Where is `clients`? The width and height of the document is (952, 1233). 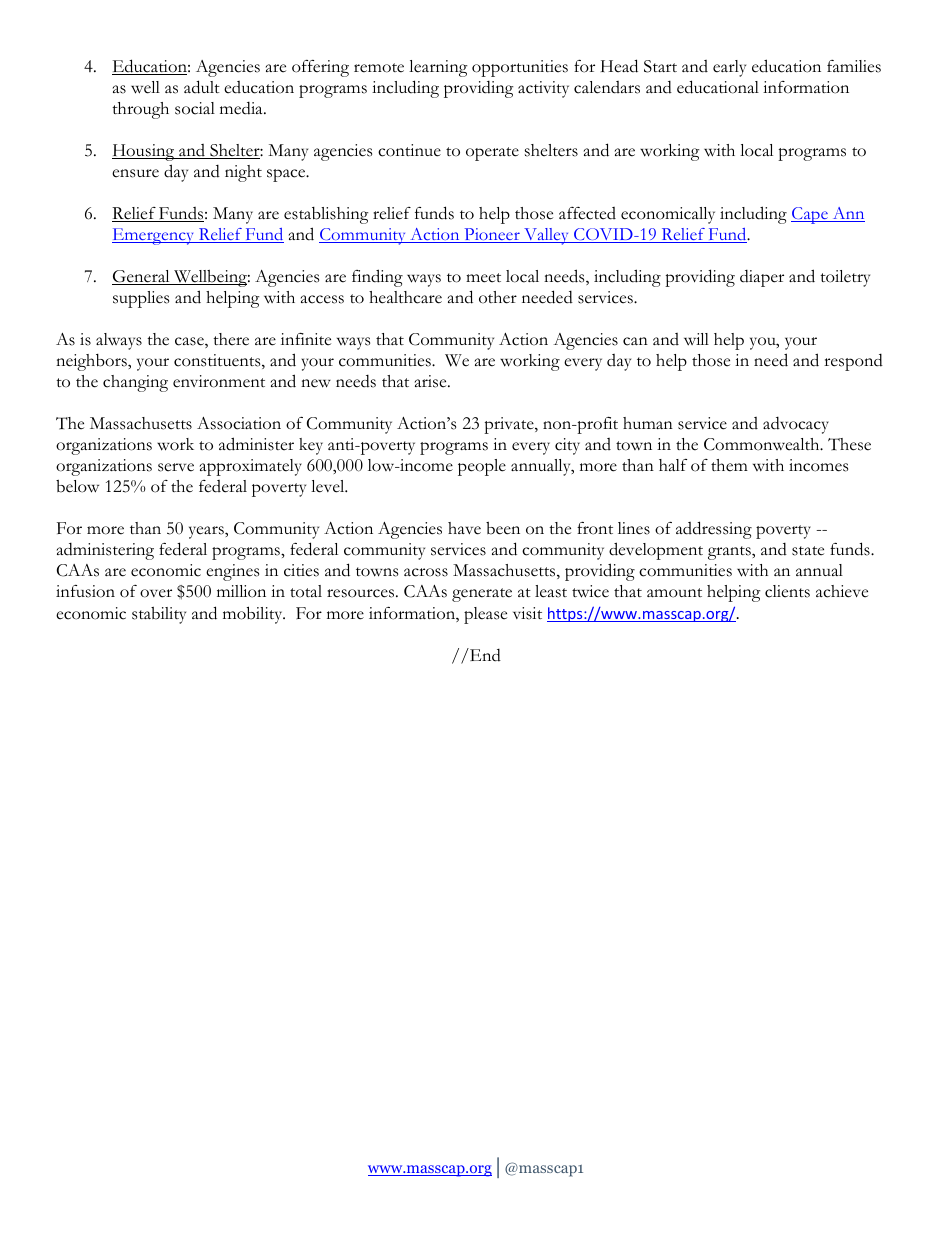 clients is located at coordinates (787, 591).
